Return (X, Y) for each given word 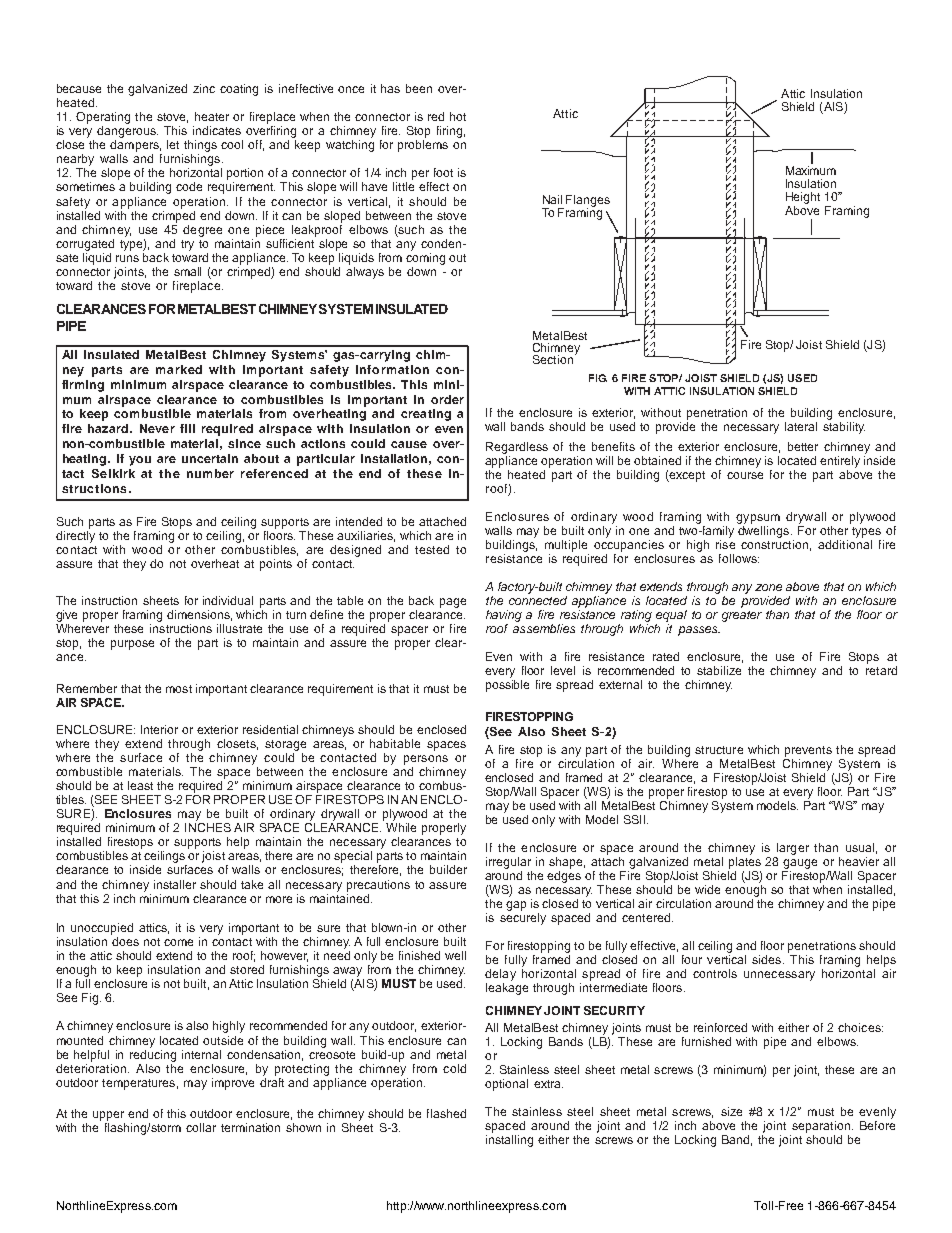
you (140, 461)
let (173, 144)
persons (426, 760)
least (140, 785)
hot (458, 116)
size (731, 1111)
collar (201, 1127)
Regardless (517, 448)
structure (719, 750)
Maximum (811, 170)
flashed (446, 1113)
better (803, 446)
